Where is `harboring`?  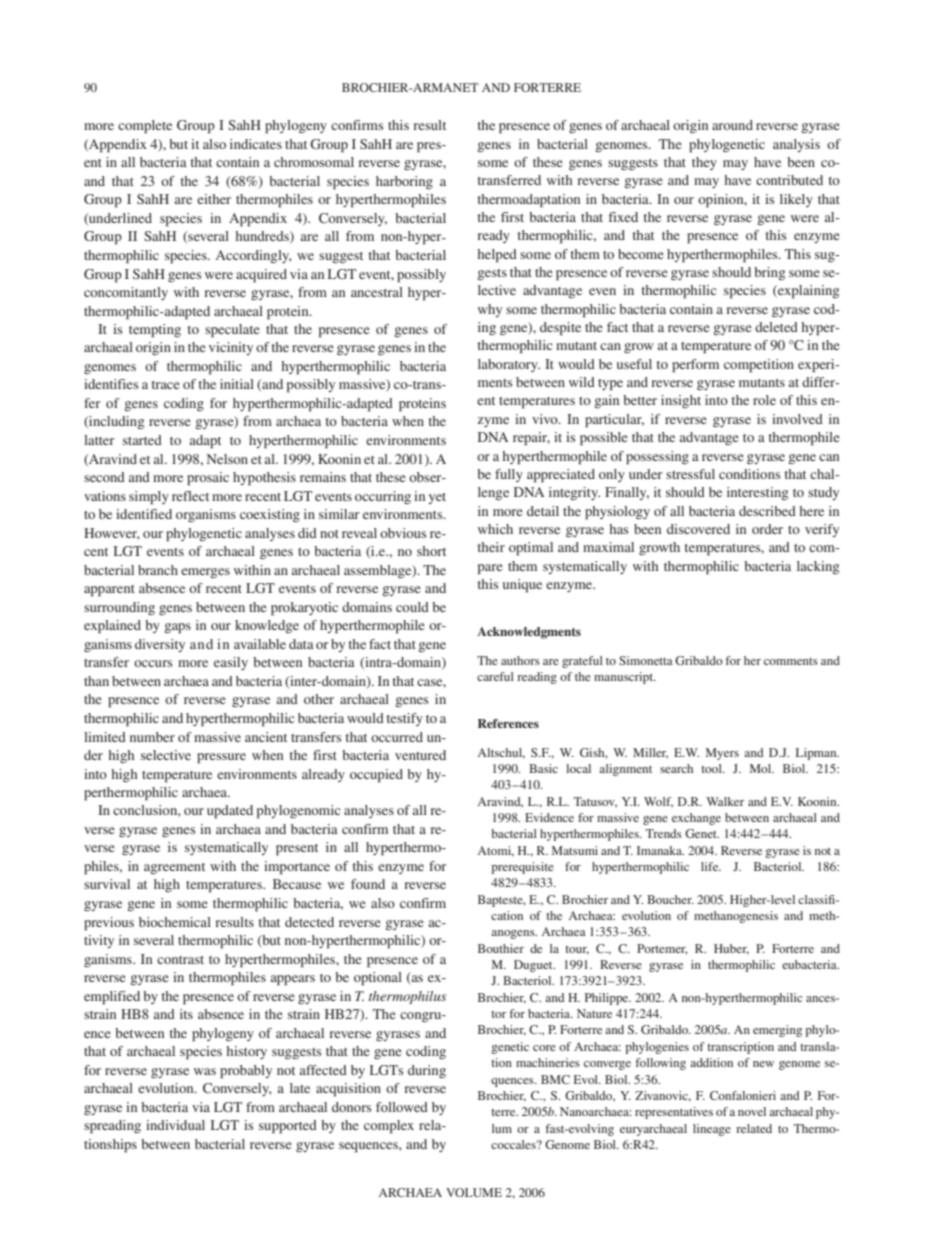
harboring is located at coordinates (404, 182).
